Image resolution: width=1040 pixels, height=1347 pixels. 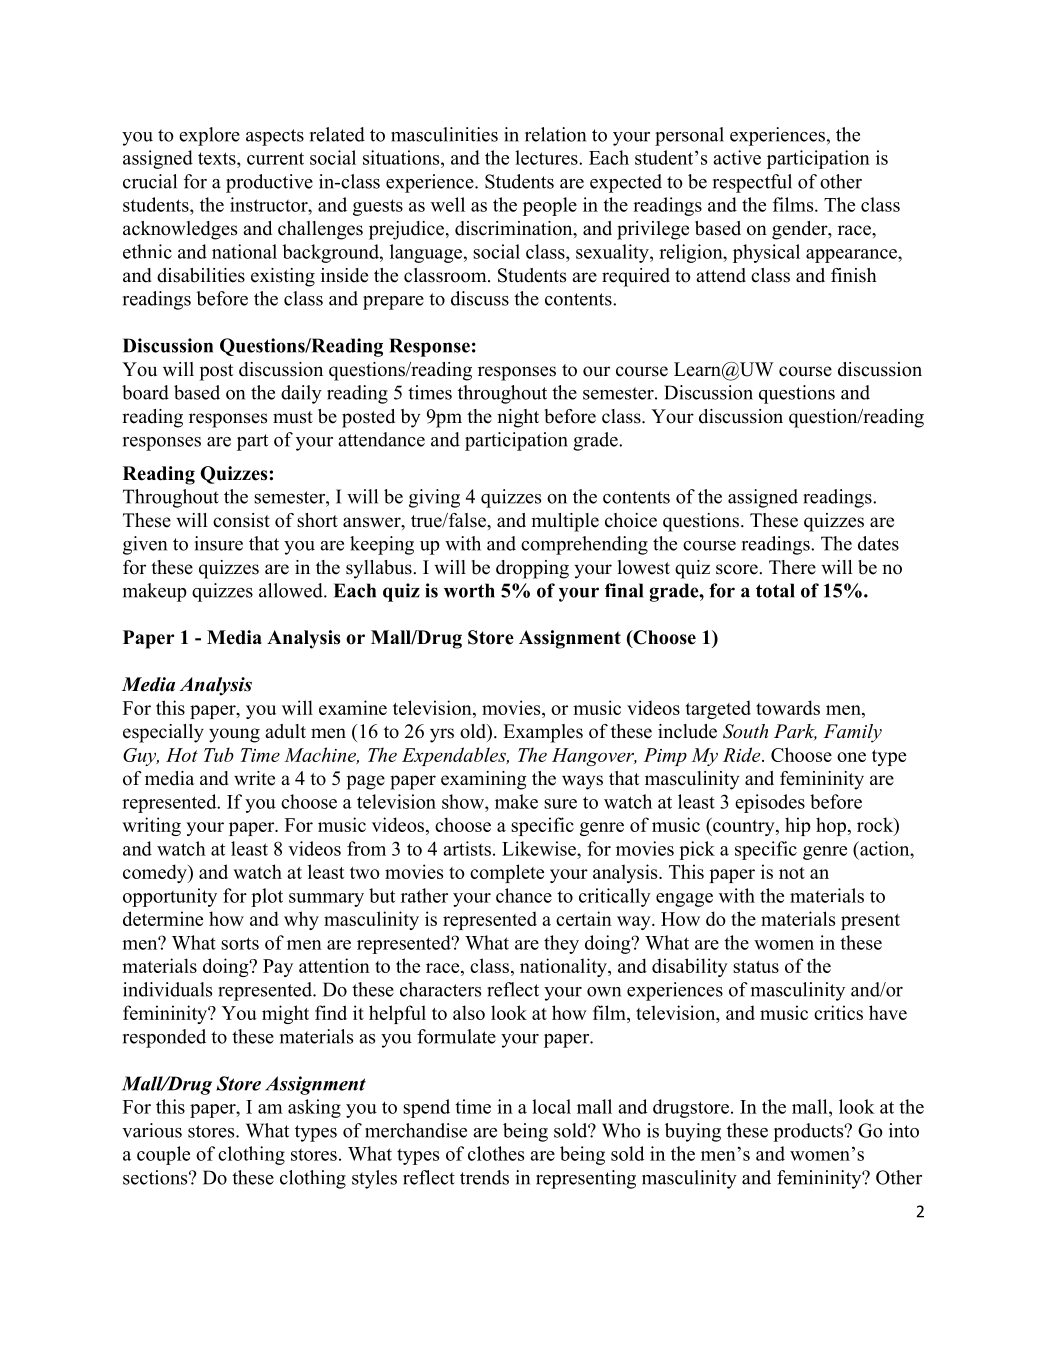 I want to click on couple, so click(x=163, y=1155).
